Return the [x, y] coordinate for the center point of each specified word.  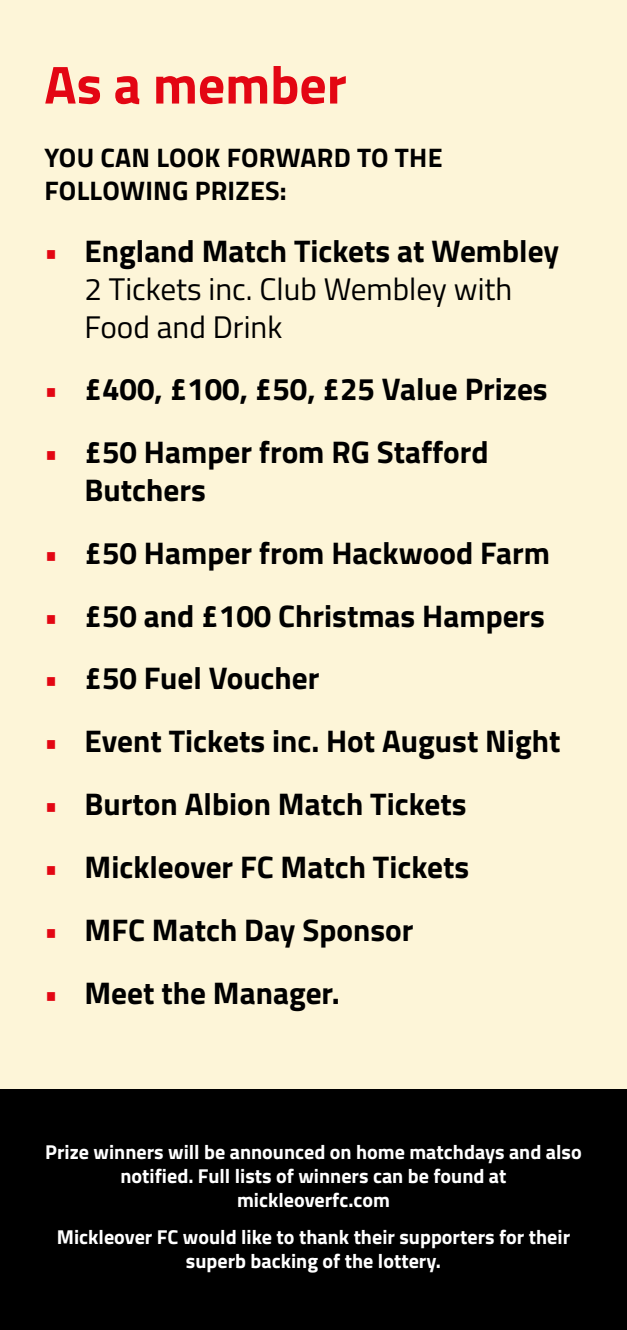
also [563, 1152]
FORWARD [289, 158]
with [482, 289]
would [209, 1237]
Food [117, 327]
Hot [351, 741]
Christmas [346, 616]
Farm [515, 553]
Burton [131, 804]
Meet [120, 993]
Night [523, 745]
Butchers [145, 490]
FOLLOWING [116, 191]
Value [419, 389]
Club [288, 289]
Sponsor [358, 933]
